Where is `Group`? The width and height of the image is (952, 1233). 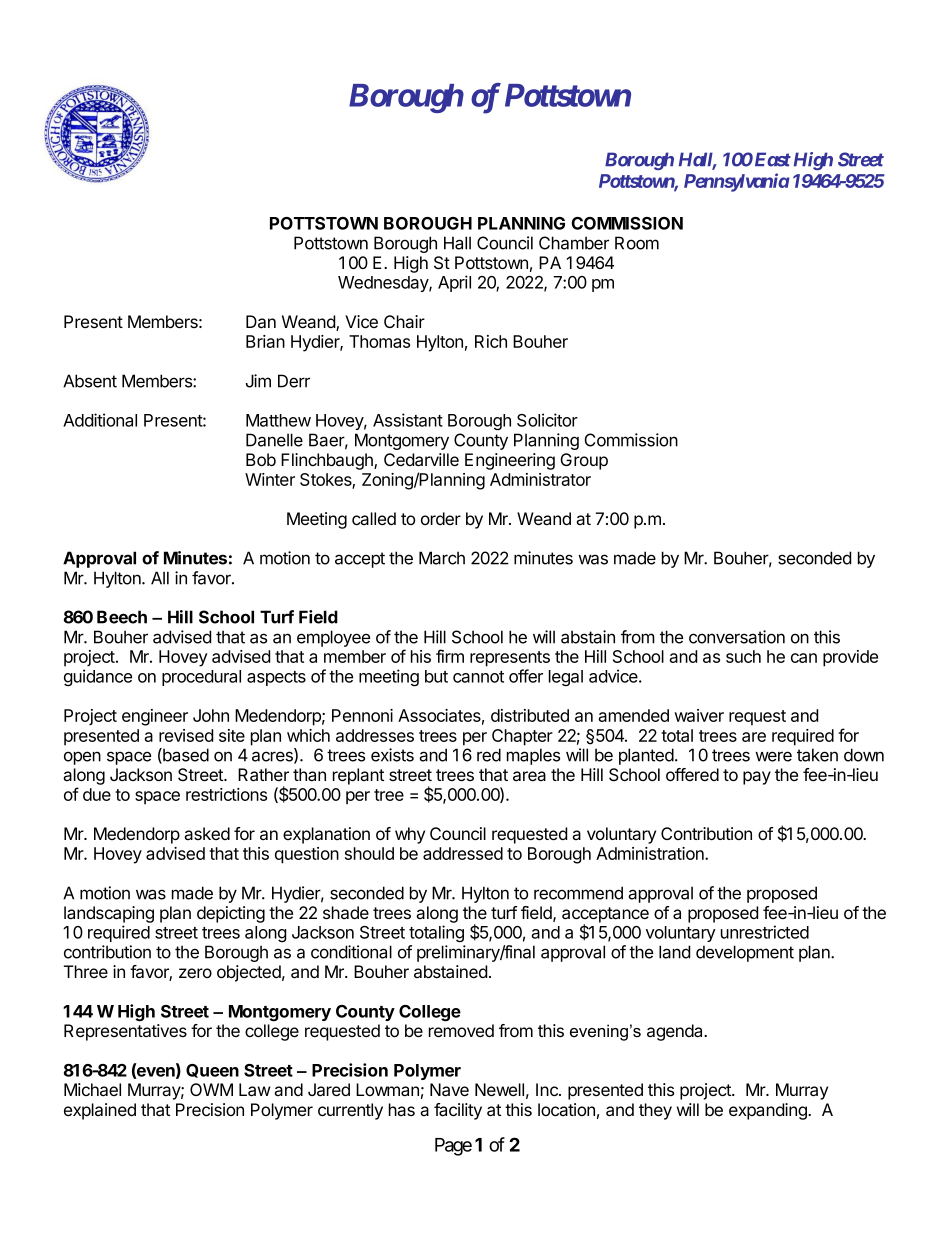
Group is located at coordinates (584, 461).
